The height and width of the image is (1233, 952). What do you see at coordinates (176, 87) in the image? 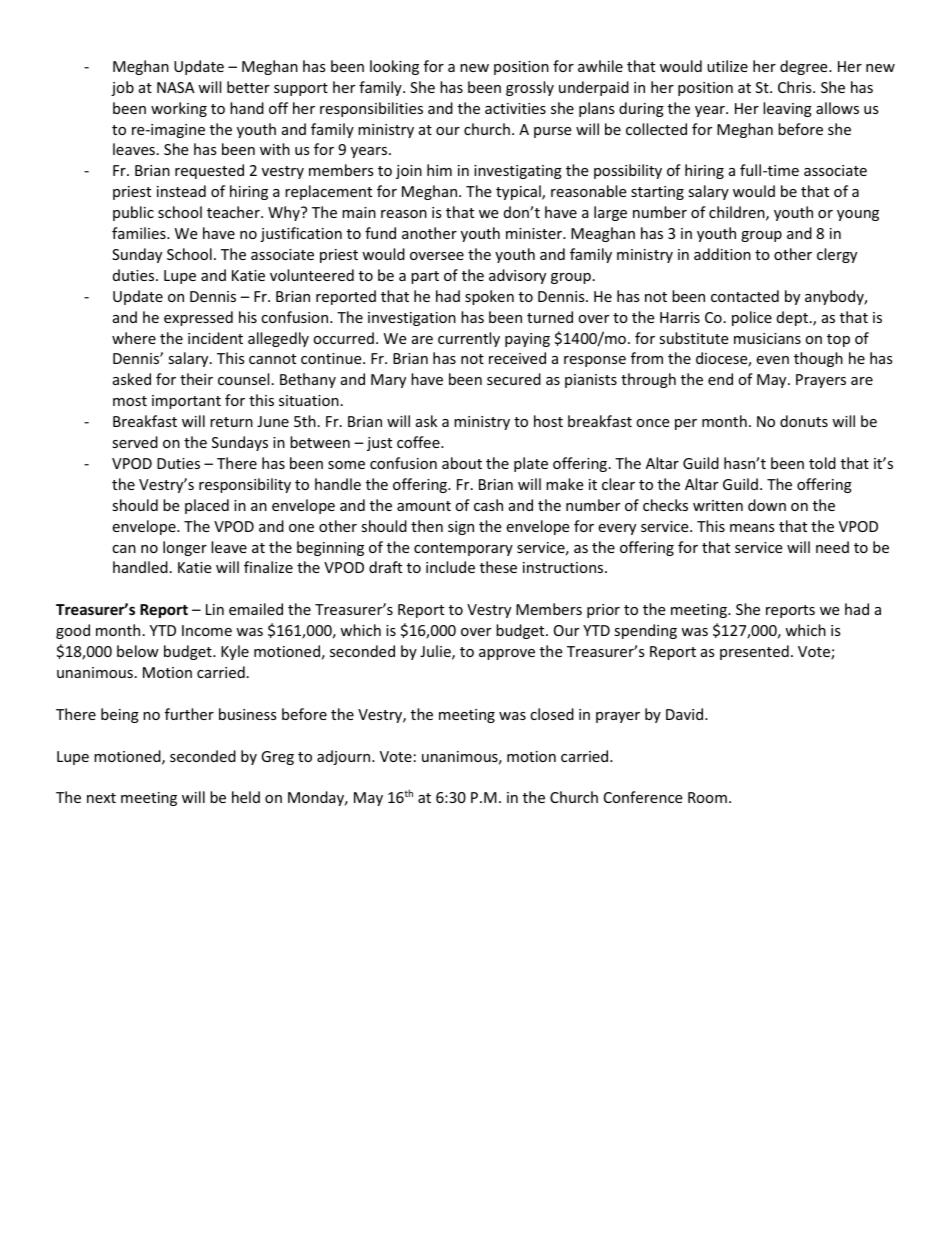
I see `NASA` at bounding box center [176, 87].
